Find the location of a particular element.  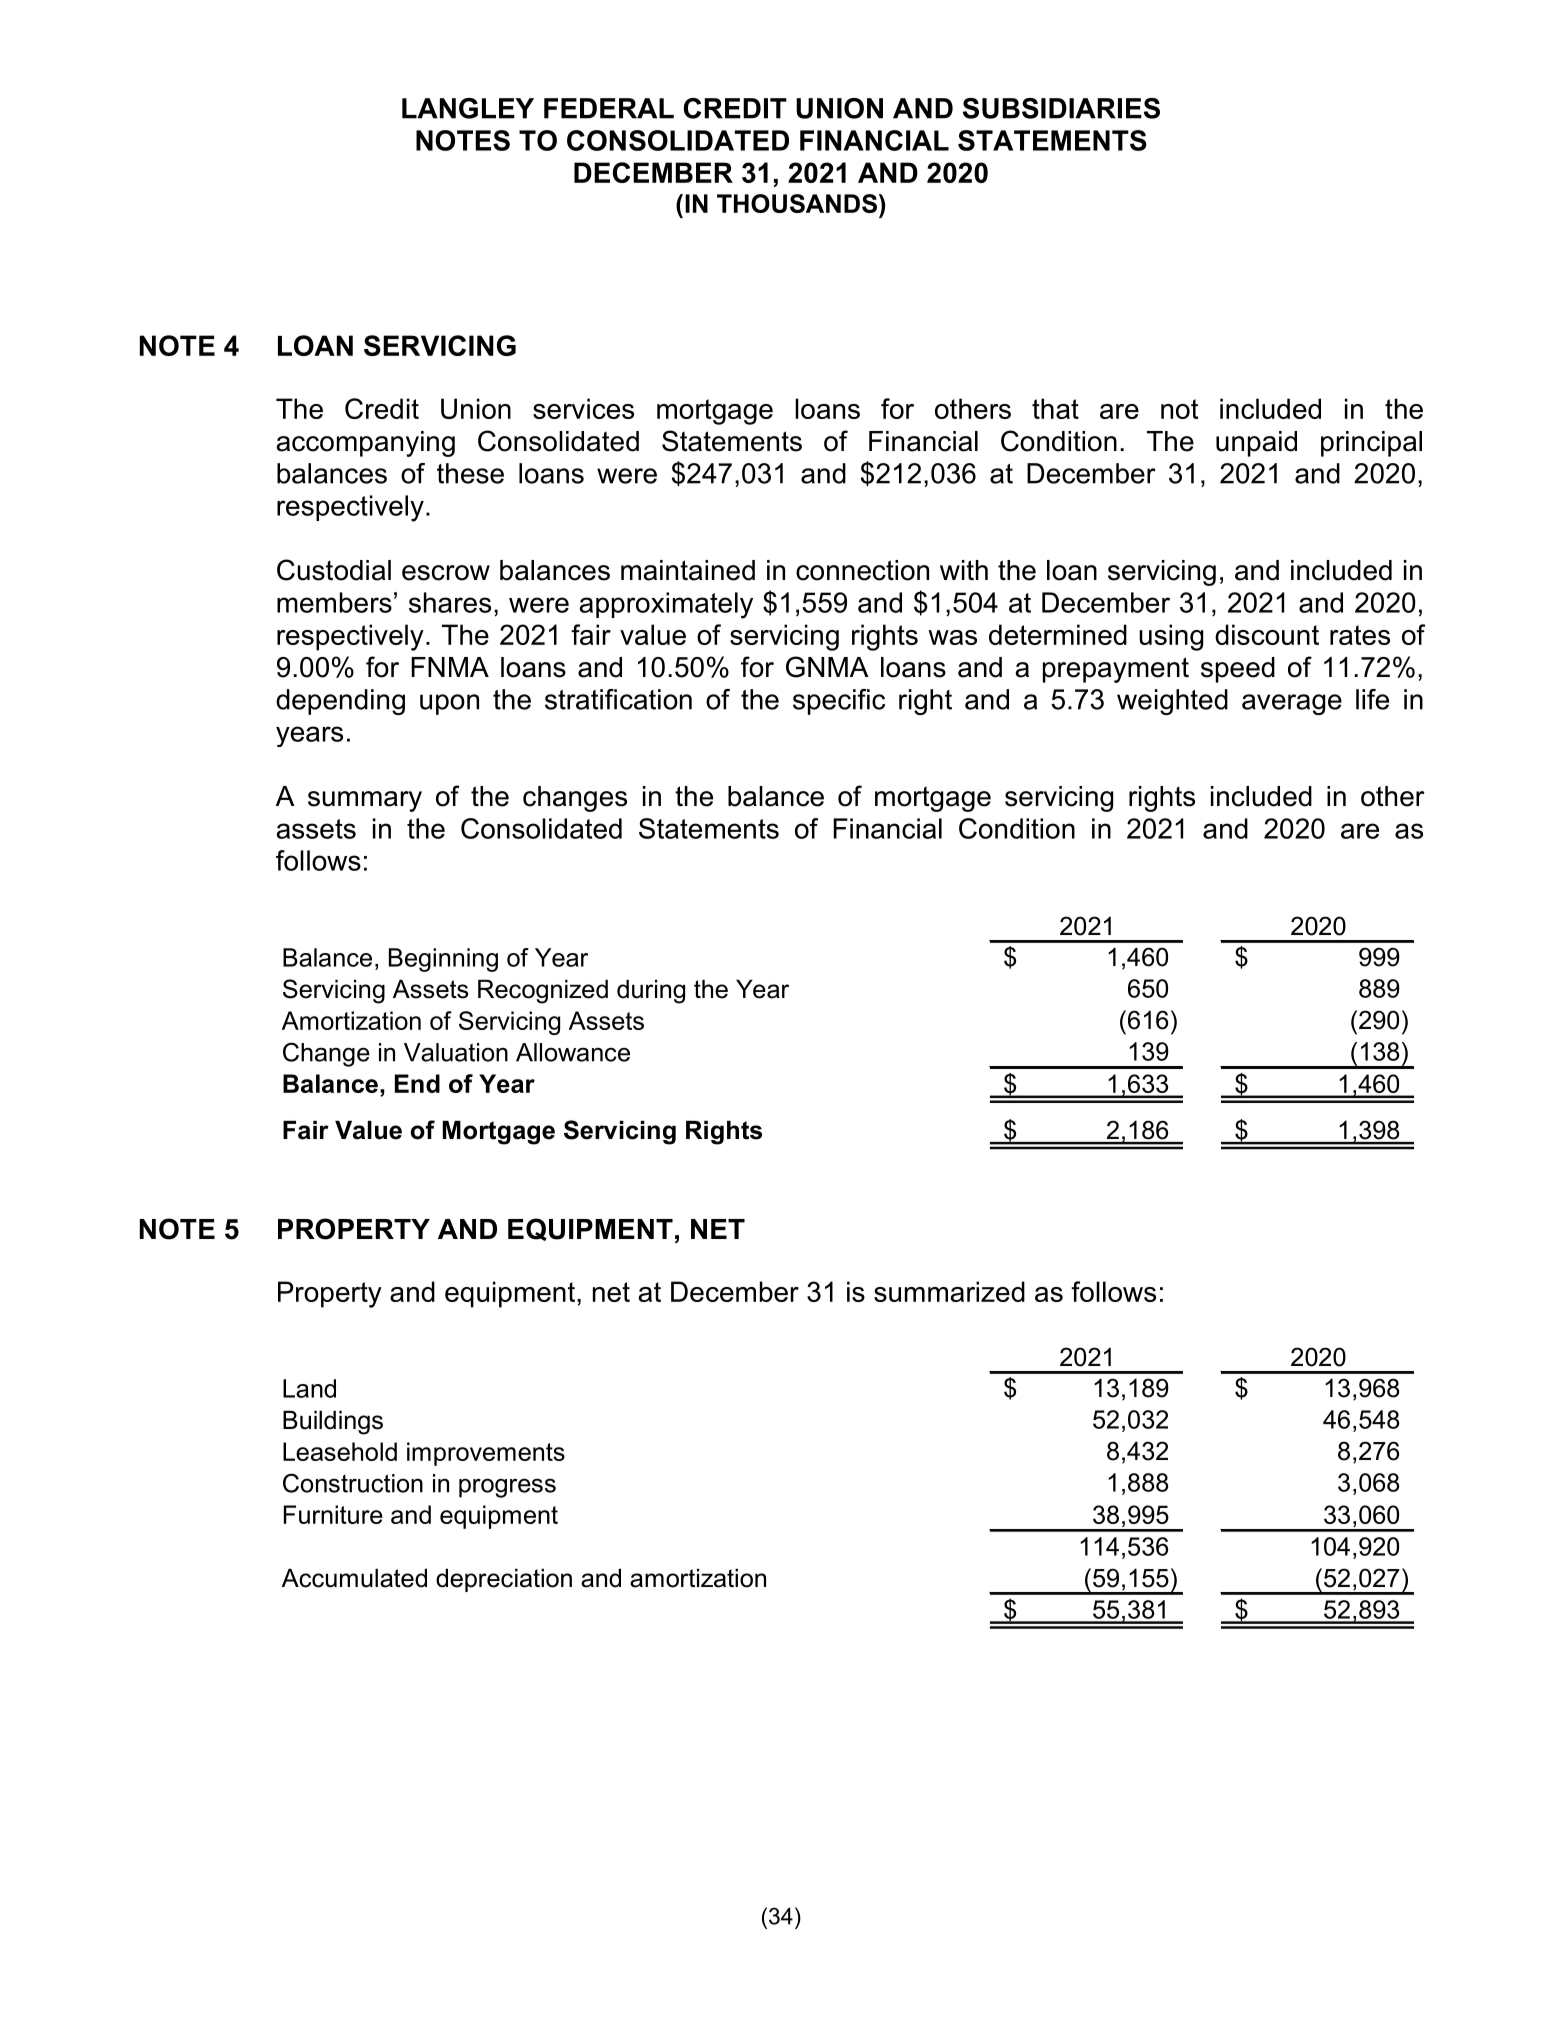

SUBSIDIARIES is located at coordinates (1061, 108).
